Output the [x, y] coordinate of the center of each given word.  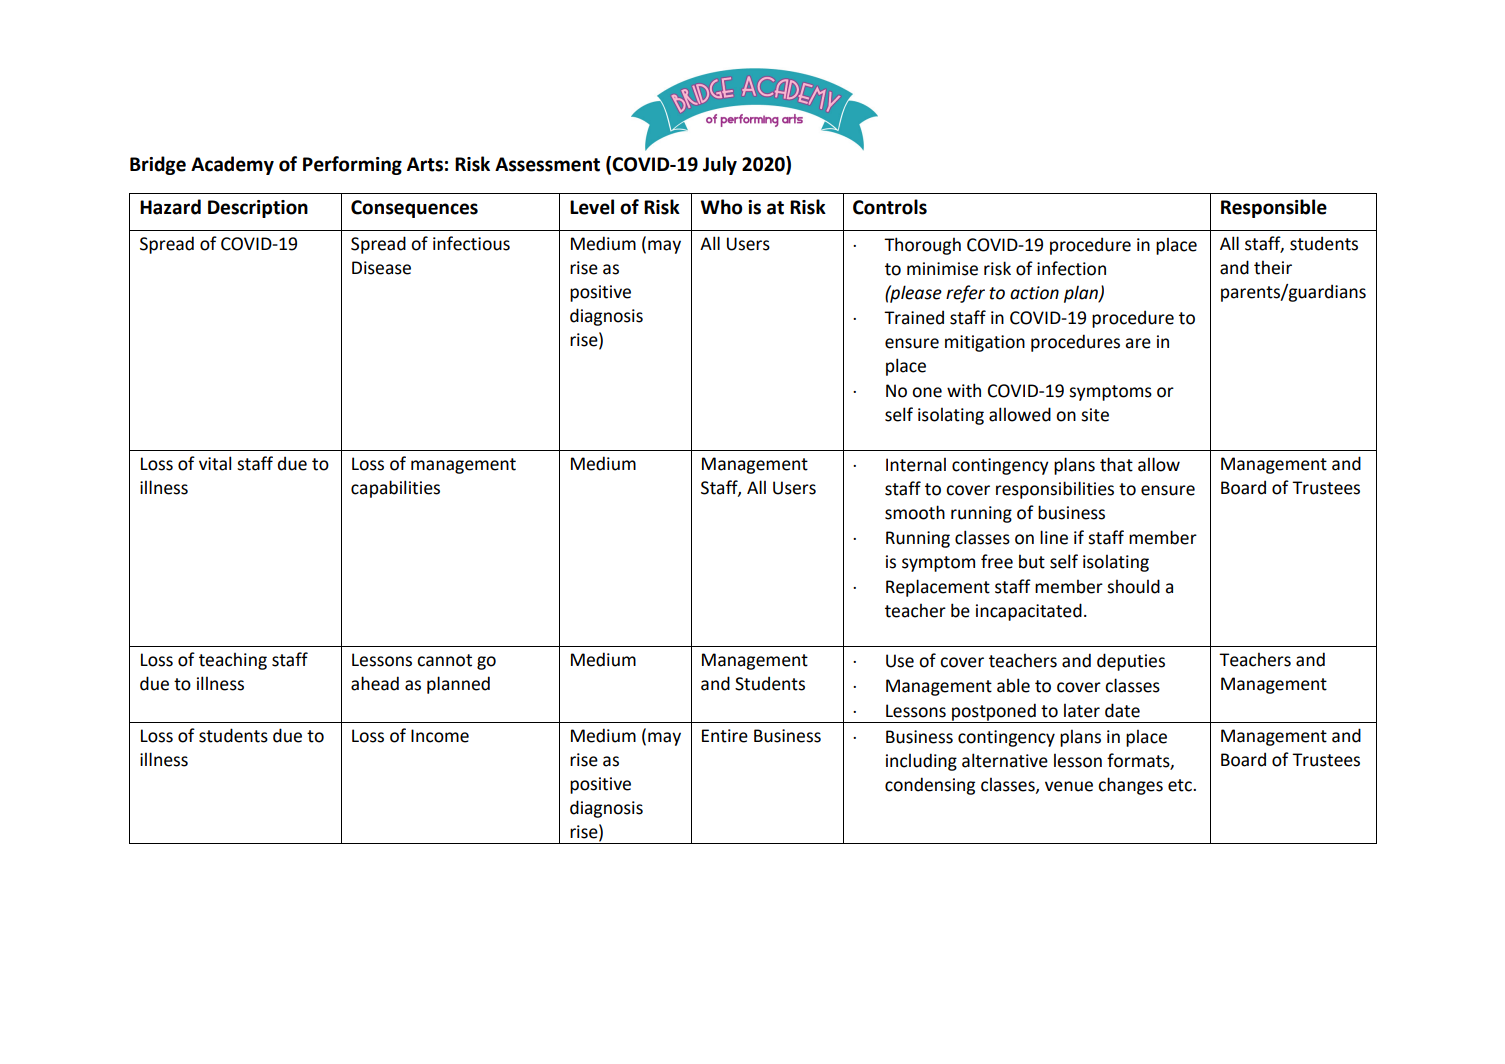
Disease [381, 268]
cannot [444, 660]
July [720, 165]
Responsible [1274, 208]
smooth [915, 512]
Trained [914, 317]
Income [440, 736]
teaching [233, 661]
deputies [1131, 662]
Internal [916, 464]
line [1054, 537]
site [1095, 415]
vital [215, 463]
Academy [232, 165]
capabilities [395, 489]
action [1034, 293]
